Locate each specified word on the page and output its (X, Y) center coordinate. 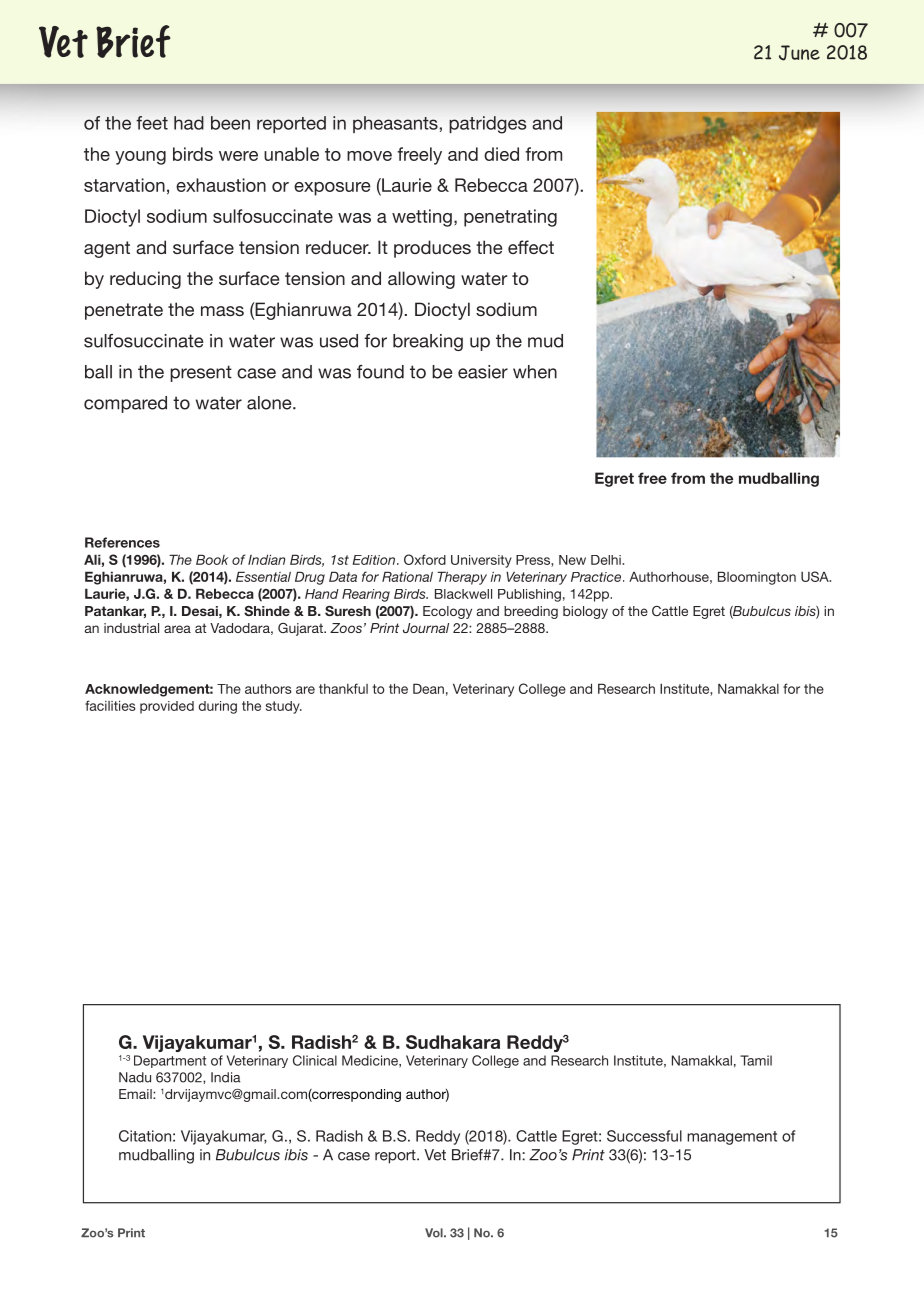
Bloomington (757, 578)
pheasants (395, 124)
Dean (428, 688)
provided (167, 707)
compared (125, 404)
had (189, 123)
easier (483, 372)
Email (136, 1094)
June (799, 53)
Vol (435, 1233)
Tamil (756, 1060)
